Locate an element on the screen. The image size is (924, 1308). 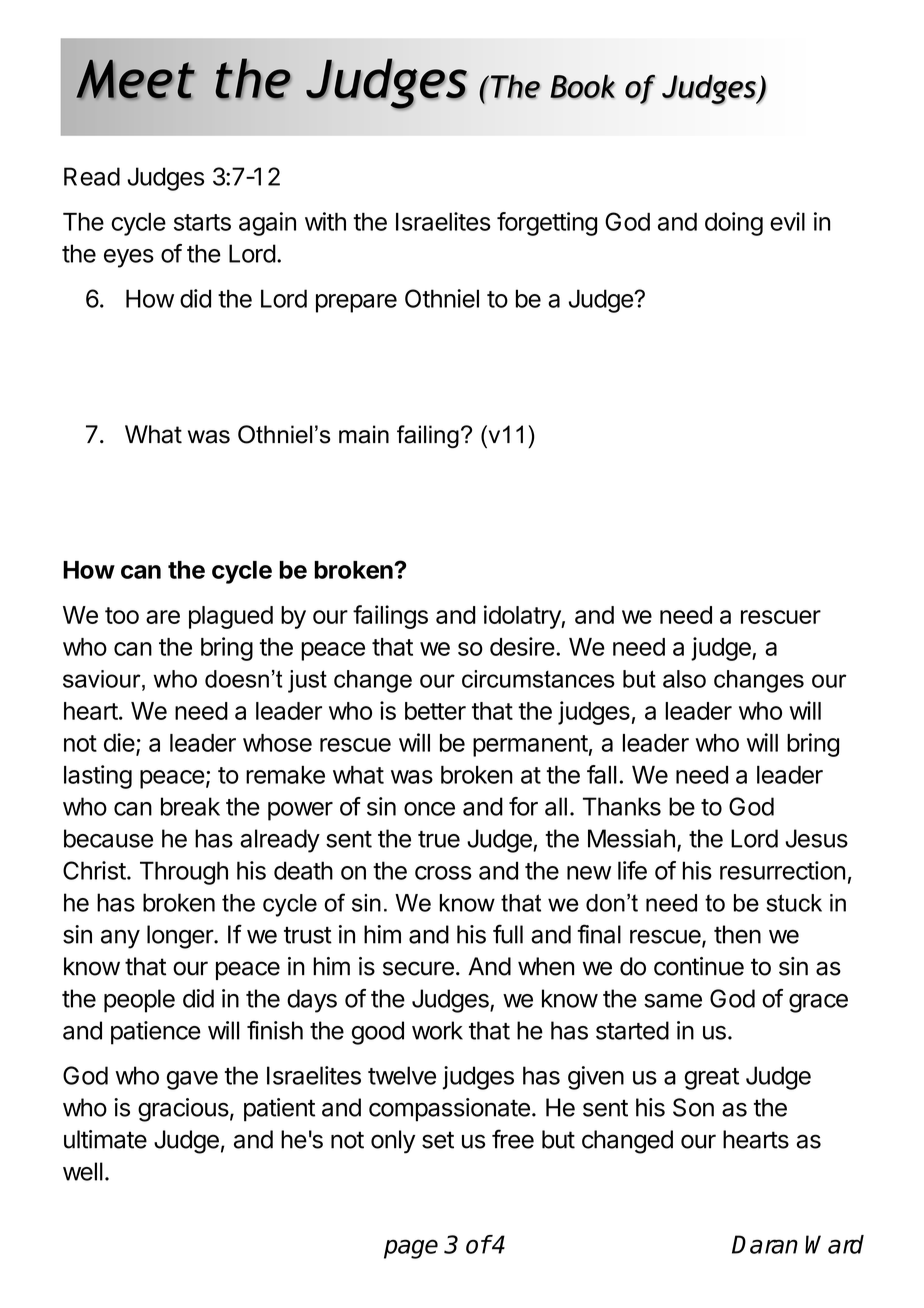
doing is located at coordinates (734, 224).
